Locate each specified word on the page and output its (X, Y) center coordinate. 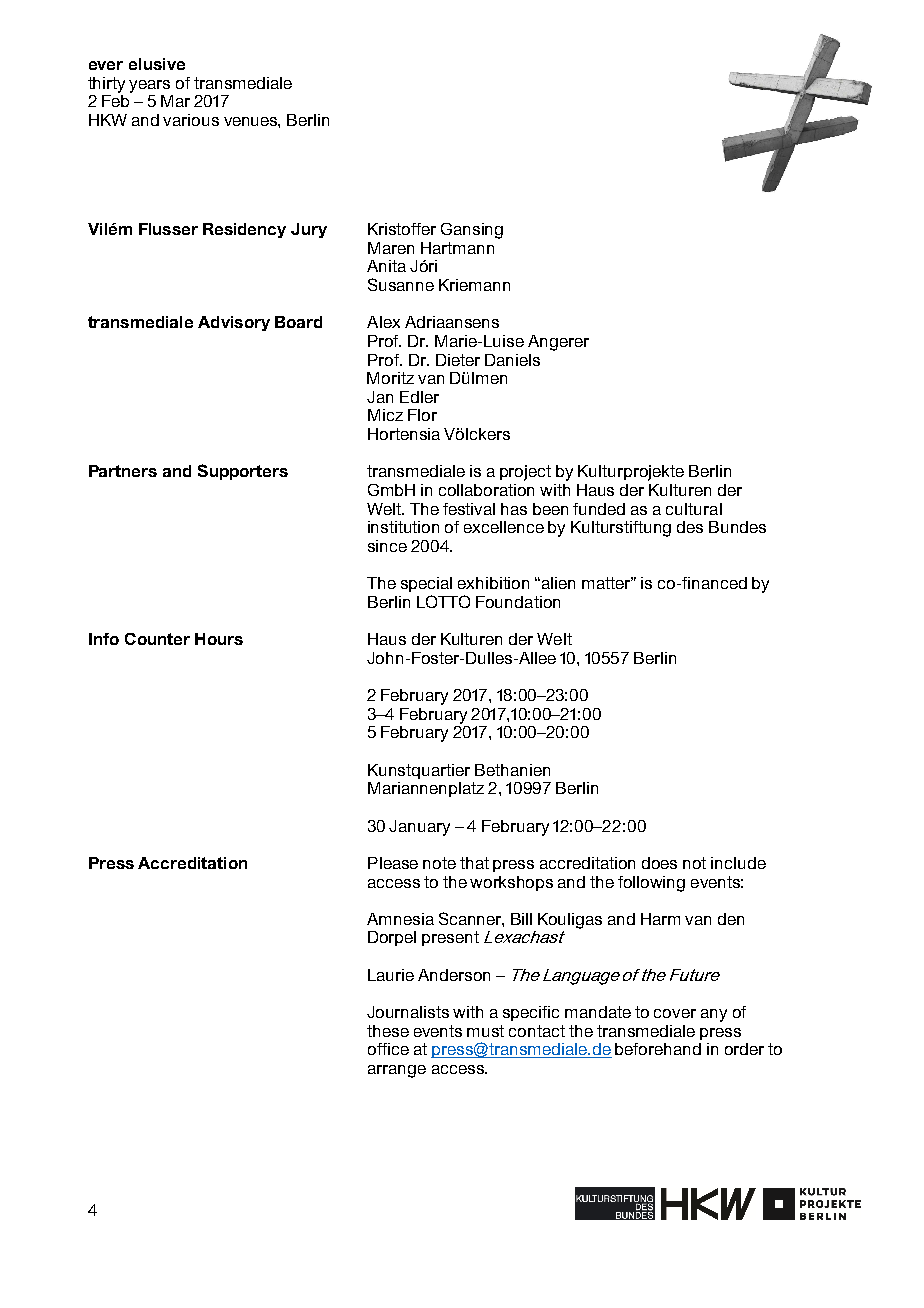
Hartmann (457, 248)
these (388, 1031)
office (388, 1049)
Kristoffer (402, 229)
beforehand (658, 1049)
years (149, 86)
